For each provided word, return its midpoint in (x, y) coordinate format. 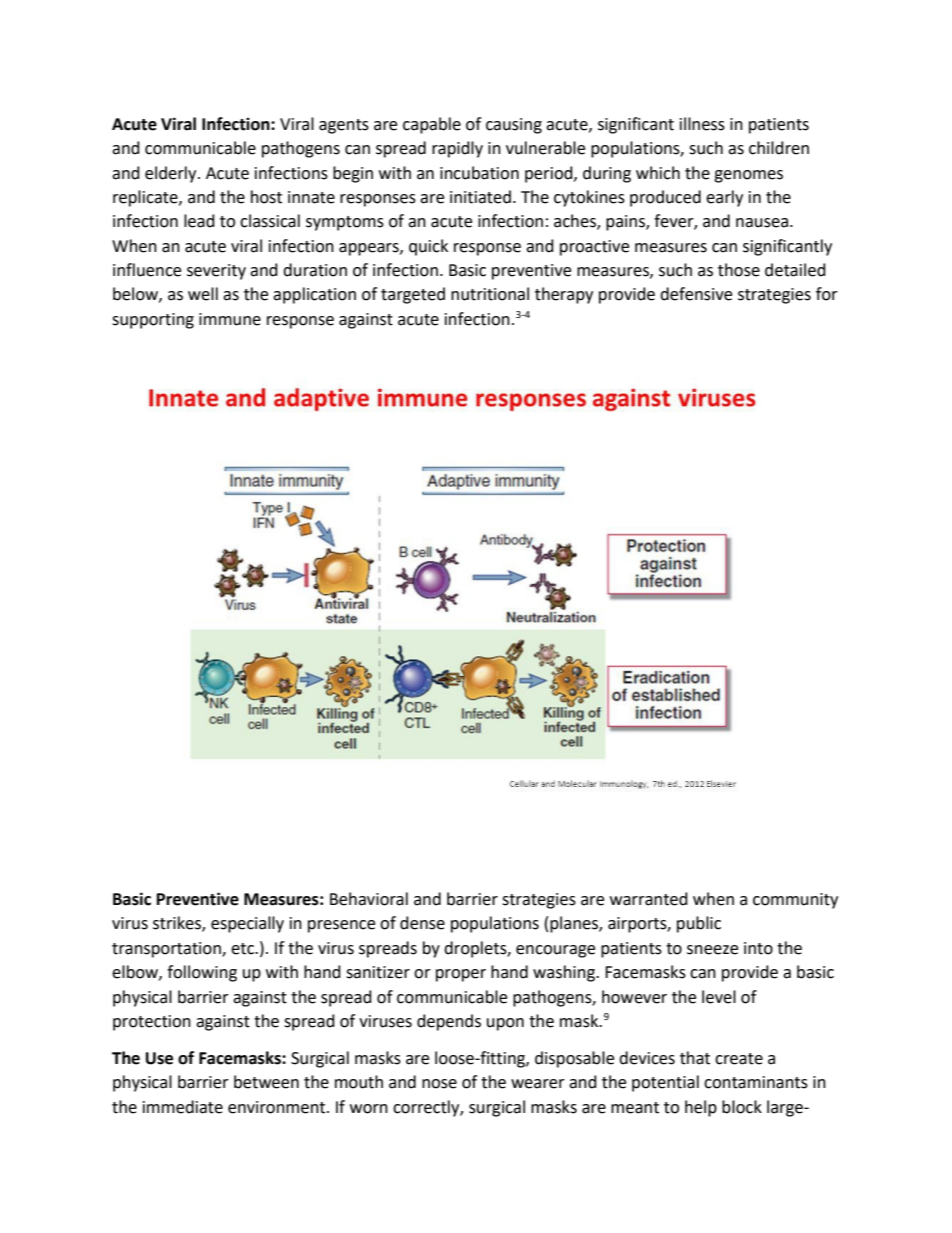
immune (230, 319)
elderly (172, 174)
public (699, 924)
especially (247, 924)
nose (439, 1084)
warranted (649, 899)
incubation (479, 173)
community (795, 901)
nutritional (490, 294)
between (266, 1082)
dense (422, 923)
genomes (748, 176)
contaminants (756, 1082)
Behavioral (369, 899)
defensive (696, 294)
